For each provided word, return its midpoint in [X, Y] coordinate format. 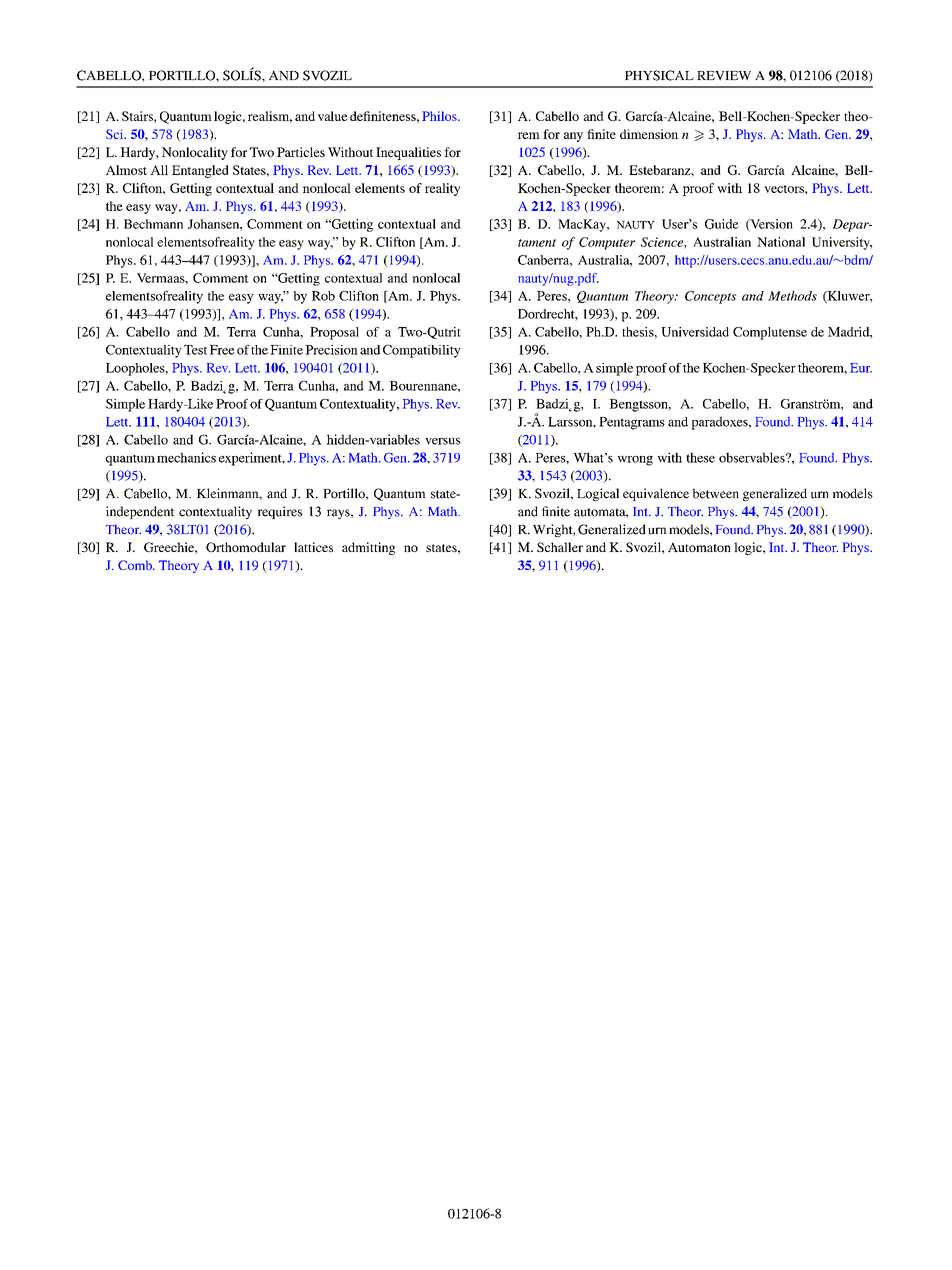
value [333, 116]
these [700, 457]
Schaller [560, 547]
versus [442, 441]
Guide [722, 224]
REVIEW [724, 76]
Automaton [699, 547]
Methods [792, 296]
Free [222, 350]
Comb [136, 565]
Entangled [200, 171]
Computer [607, 243]
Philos [440, 116]
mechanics [186, 457]
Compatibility [422, 351]
